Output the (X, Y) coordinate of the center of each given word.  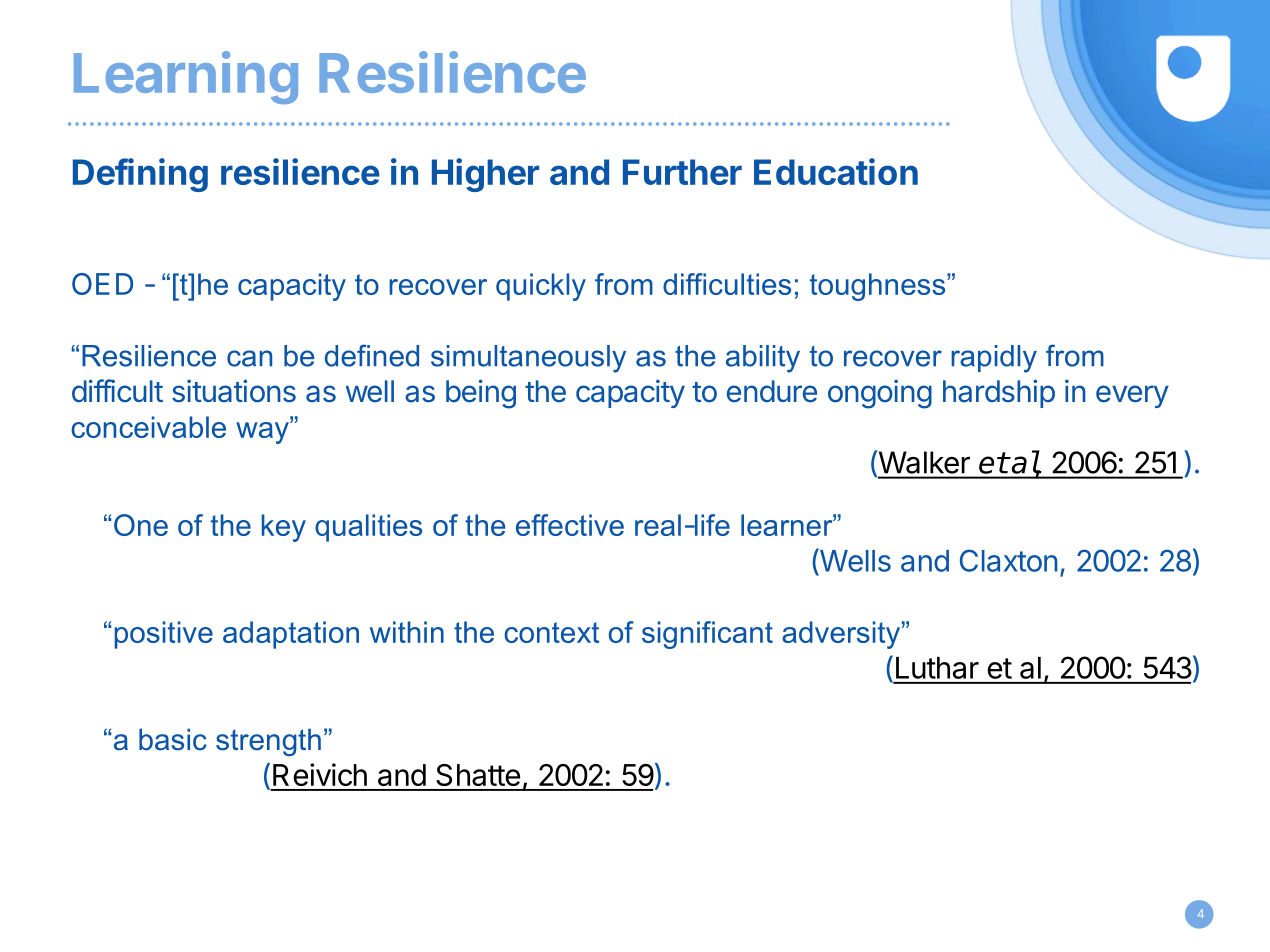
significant (707, 635)
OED (102, 284)
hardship (999, 393)
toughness (879, 287)
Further (682, 172)
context (551, 632)
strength (268, 742)
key (284, 528)
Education (836, 171)
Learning (186, 77)
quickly (541, 287)
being (481, 394)
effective (570, 525)
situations (234, 391)
